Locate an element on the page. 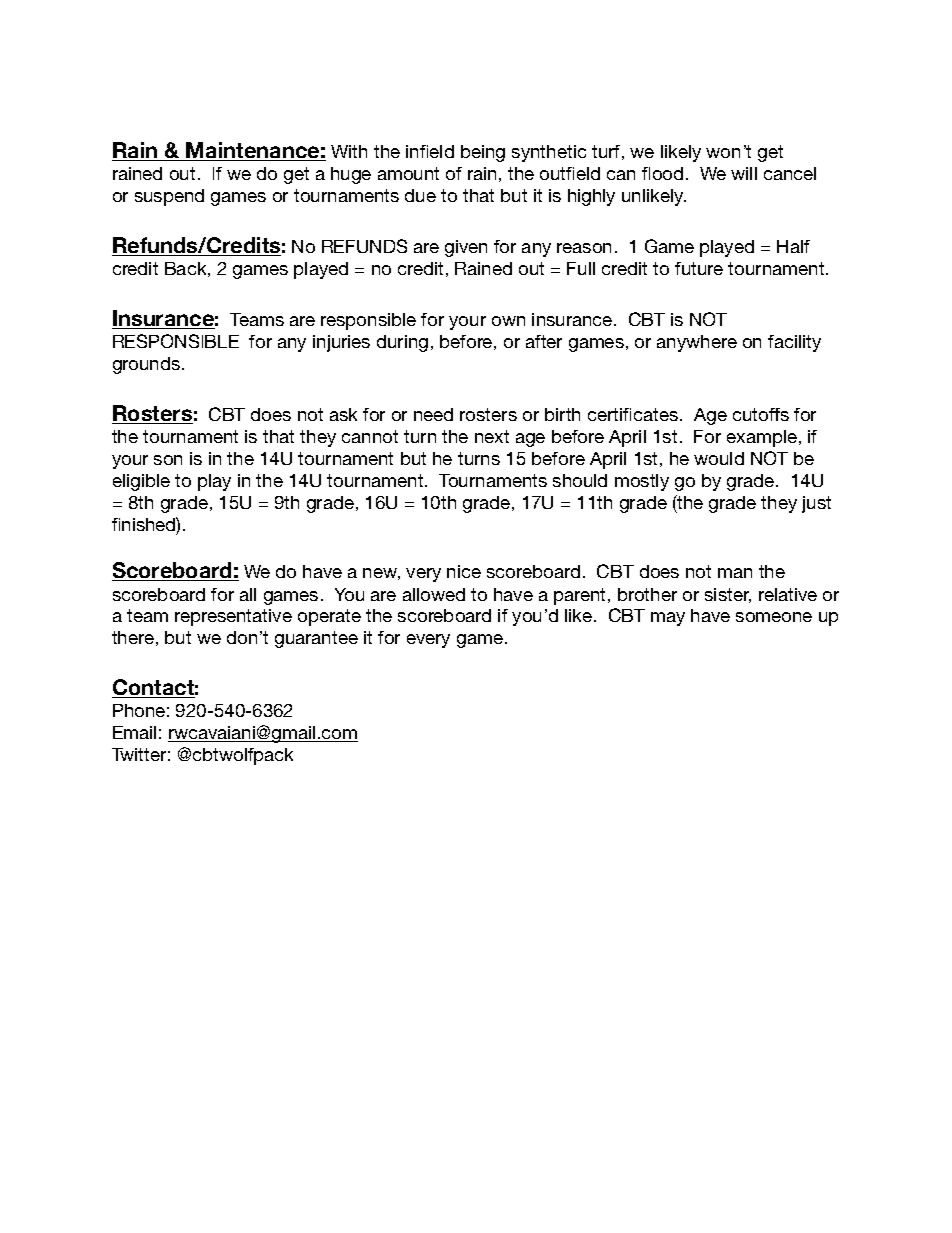 The width and height of the document is (952, 1233). eligible is located at coordinates (141, 482).
